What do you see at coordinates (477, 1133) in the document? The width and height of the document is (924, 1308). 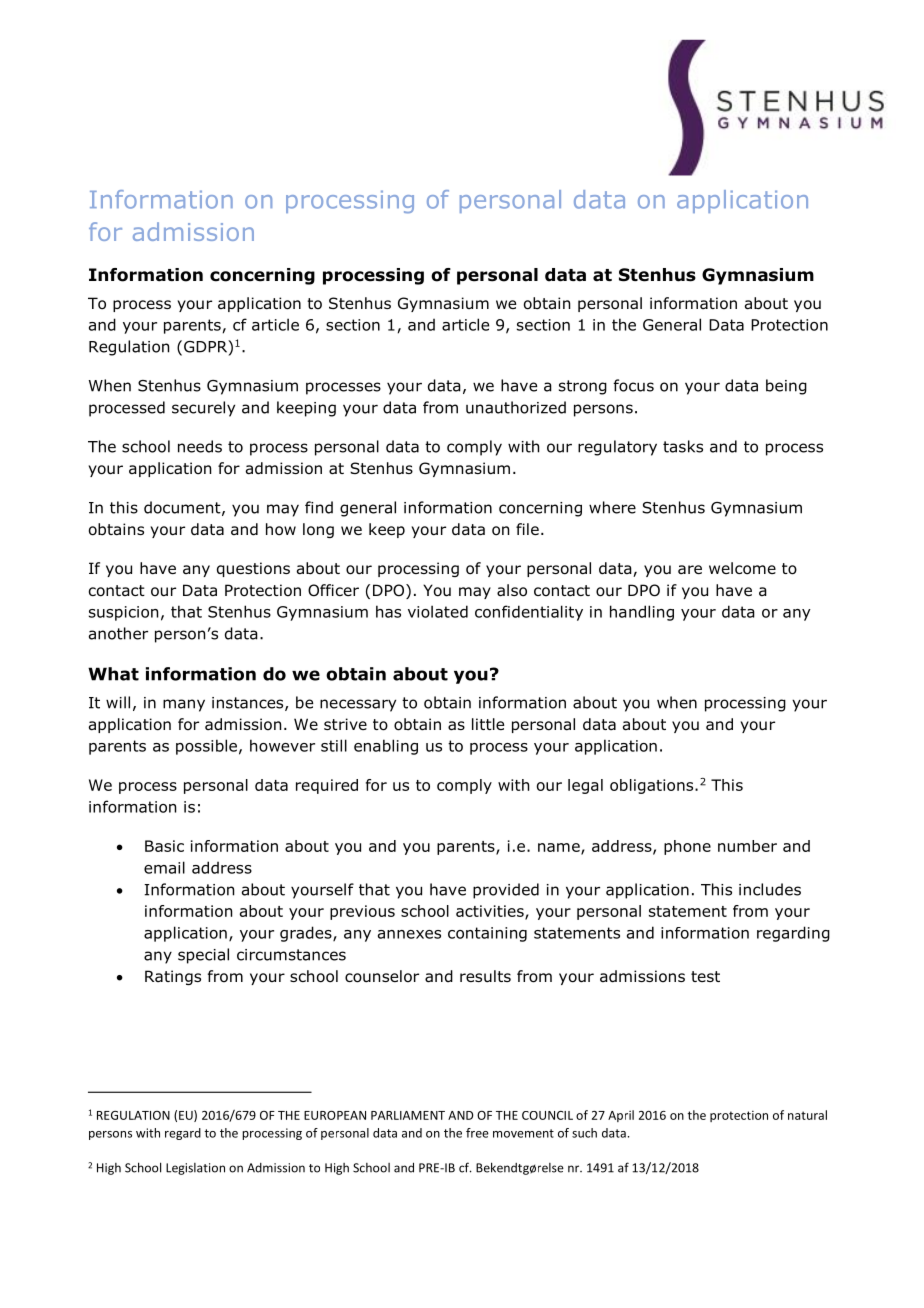 I see `free` at bounding box center [477, 1133].
